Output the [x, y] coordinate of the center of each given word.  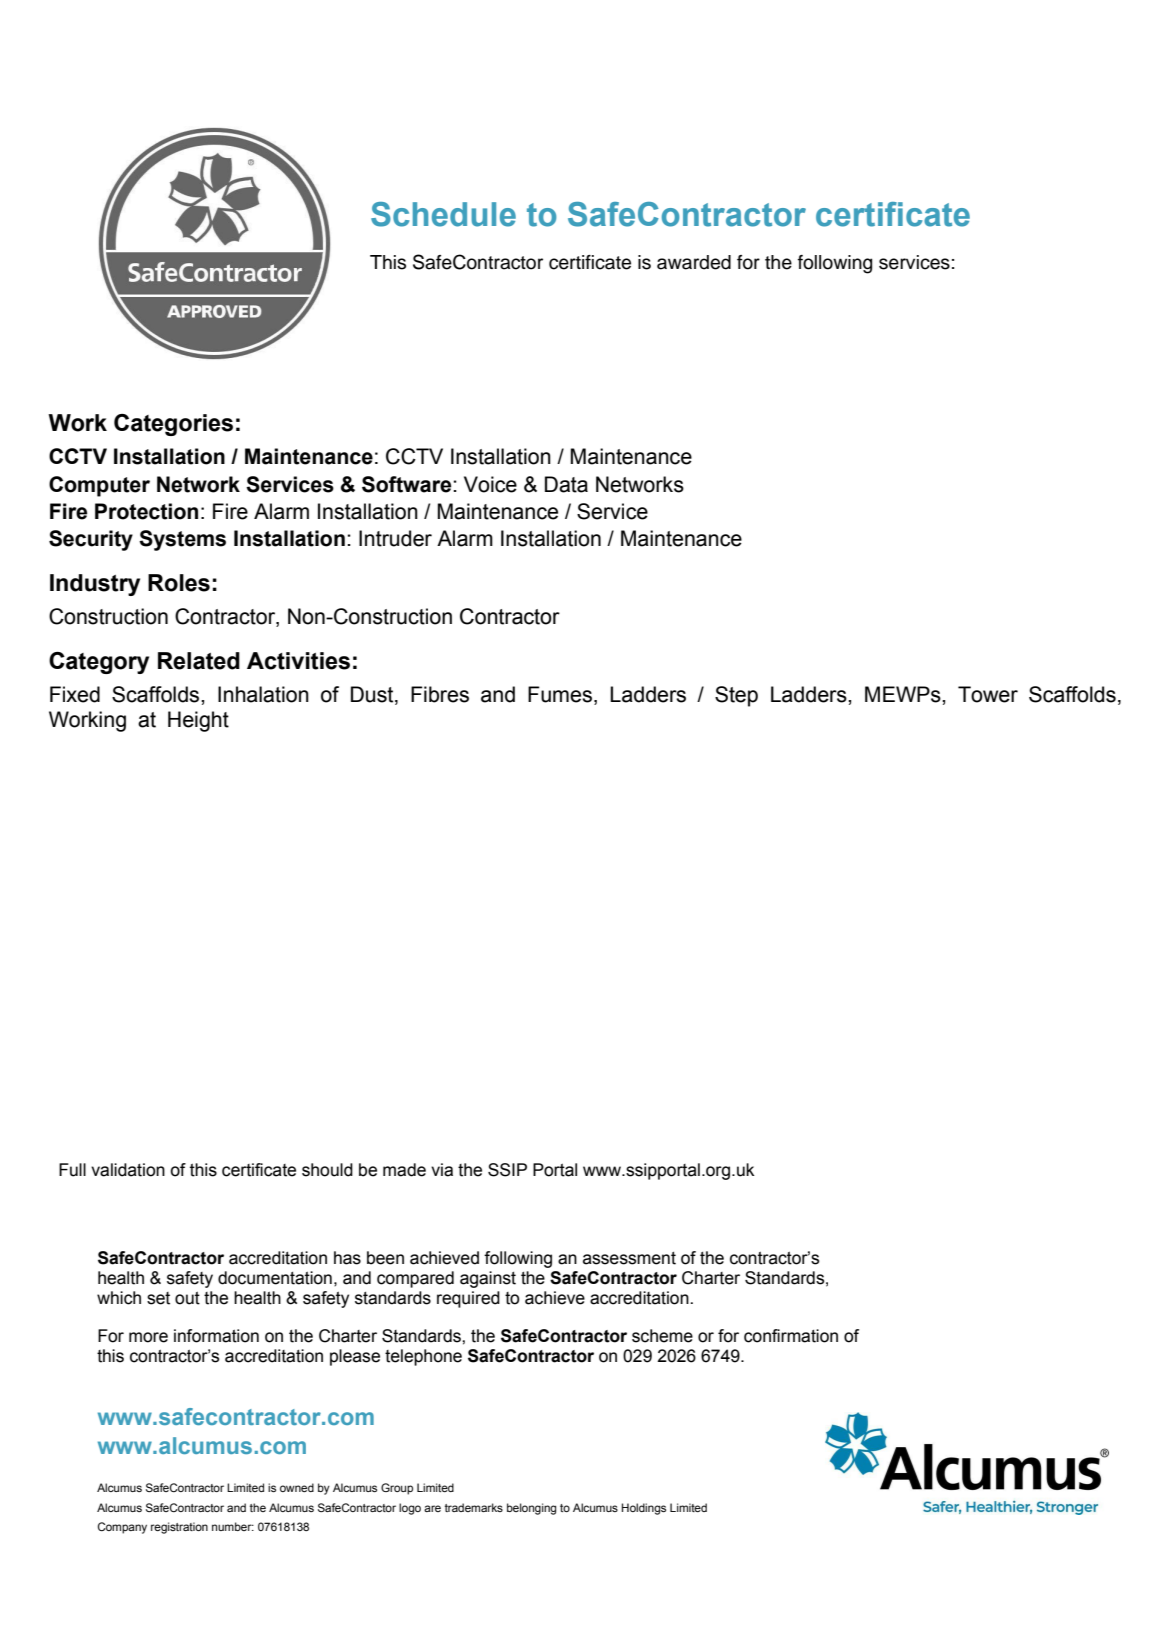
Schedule [443, 214]
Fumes [560, 694]
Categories [173, 425]
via [442, 1170]
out [187, 1298]
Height [198, 721]
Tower [988, 694]
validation [128, 1170]
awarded [694, 262]
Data [566, 484]
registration [179, 1528]
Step [736, 696]
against [488, 1279]
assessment [629, 1258]
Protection [146, 511]
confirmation [791, 1336]
